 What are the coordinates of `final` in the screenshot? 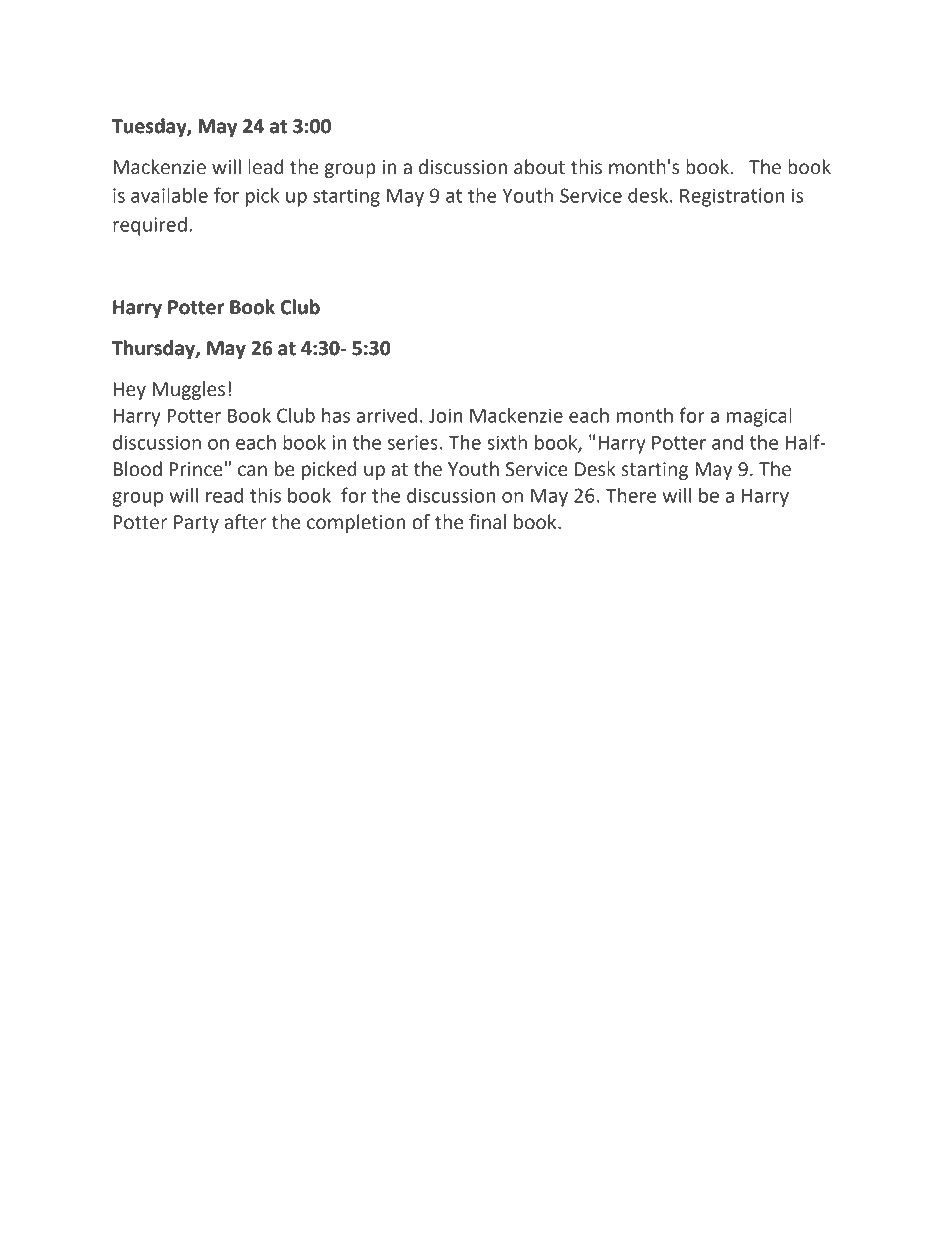 It's located at (487, 522).
